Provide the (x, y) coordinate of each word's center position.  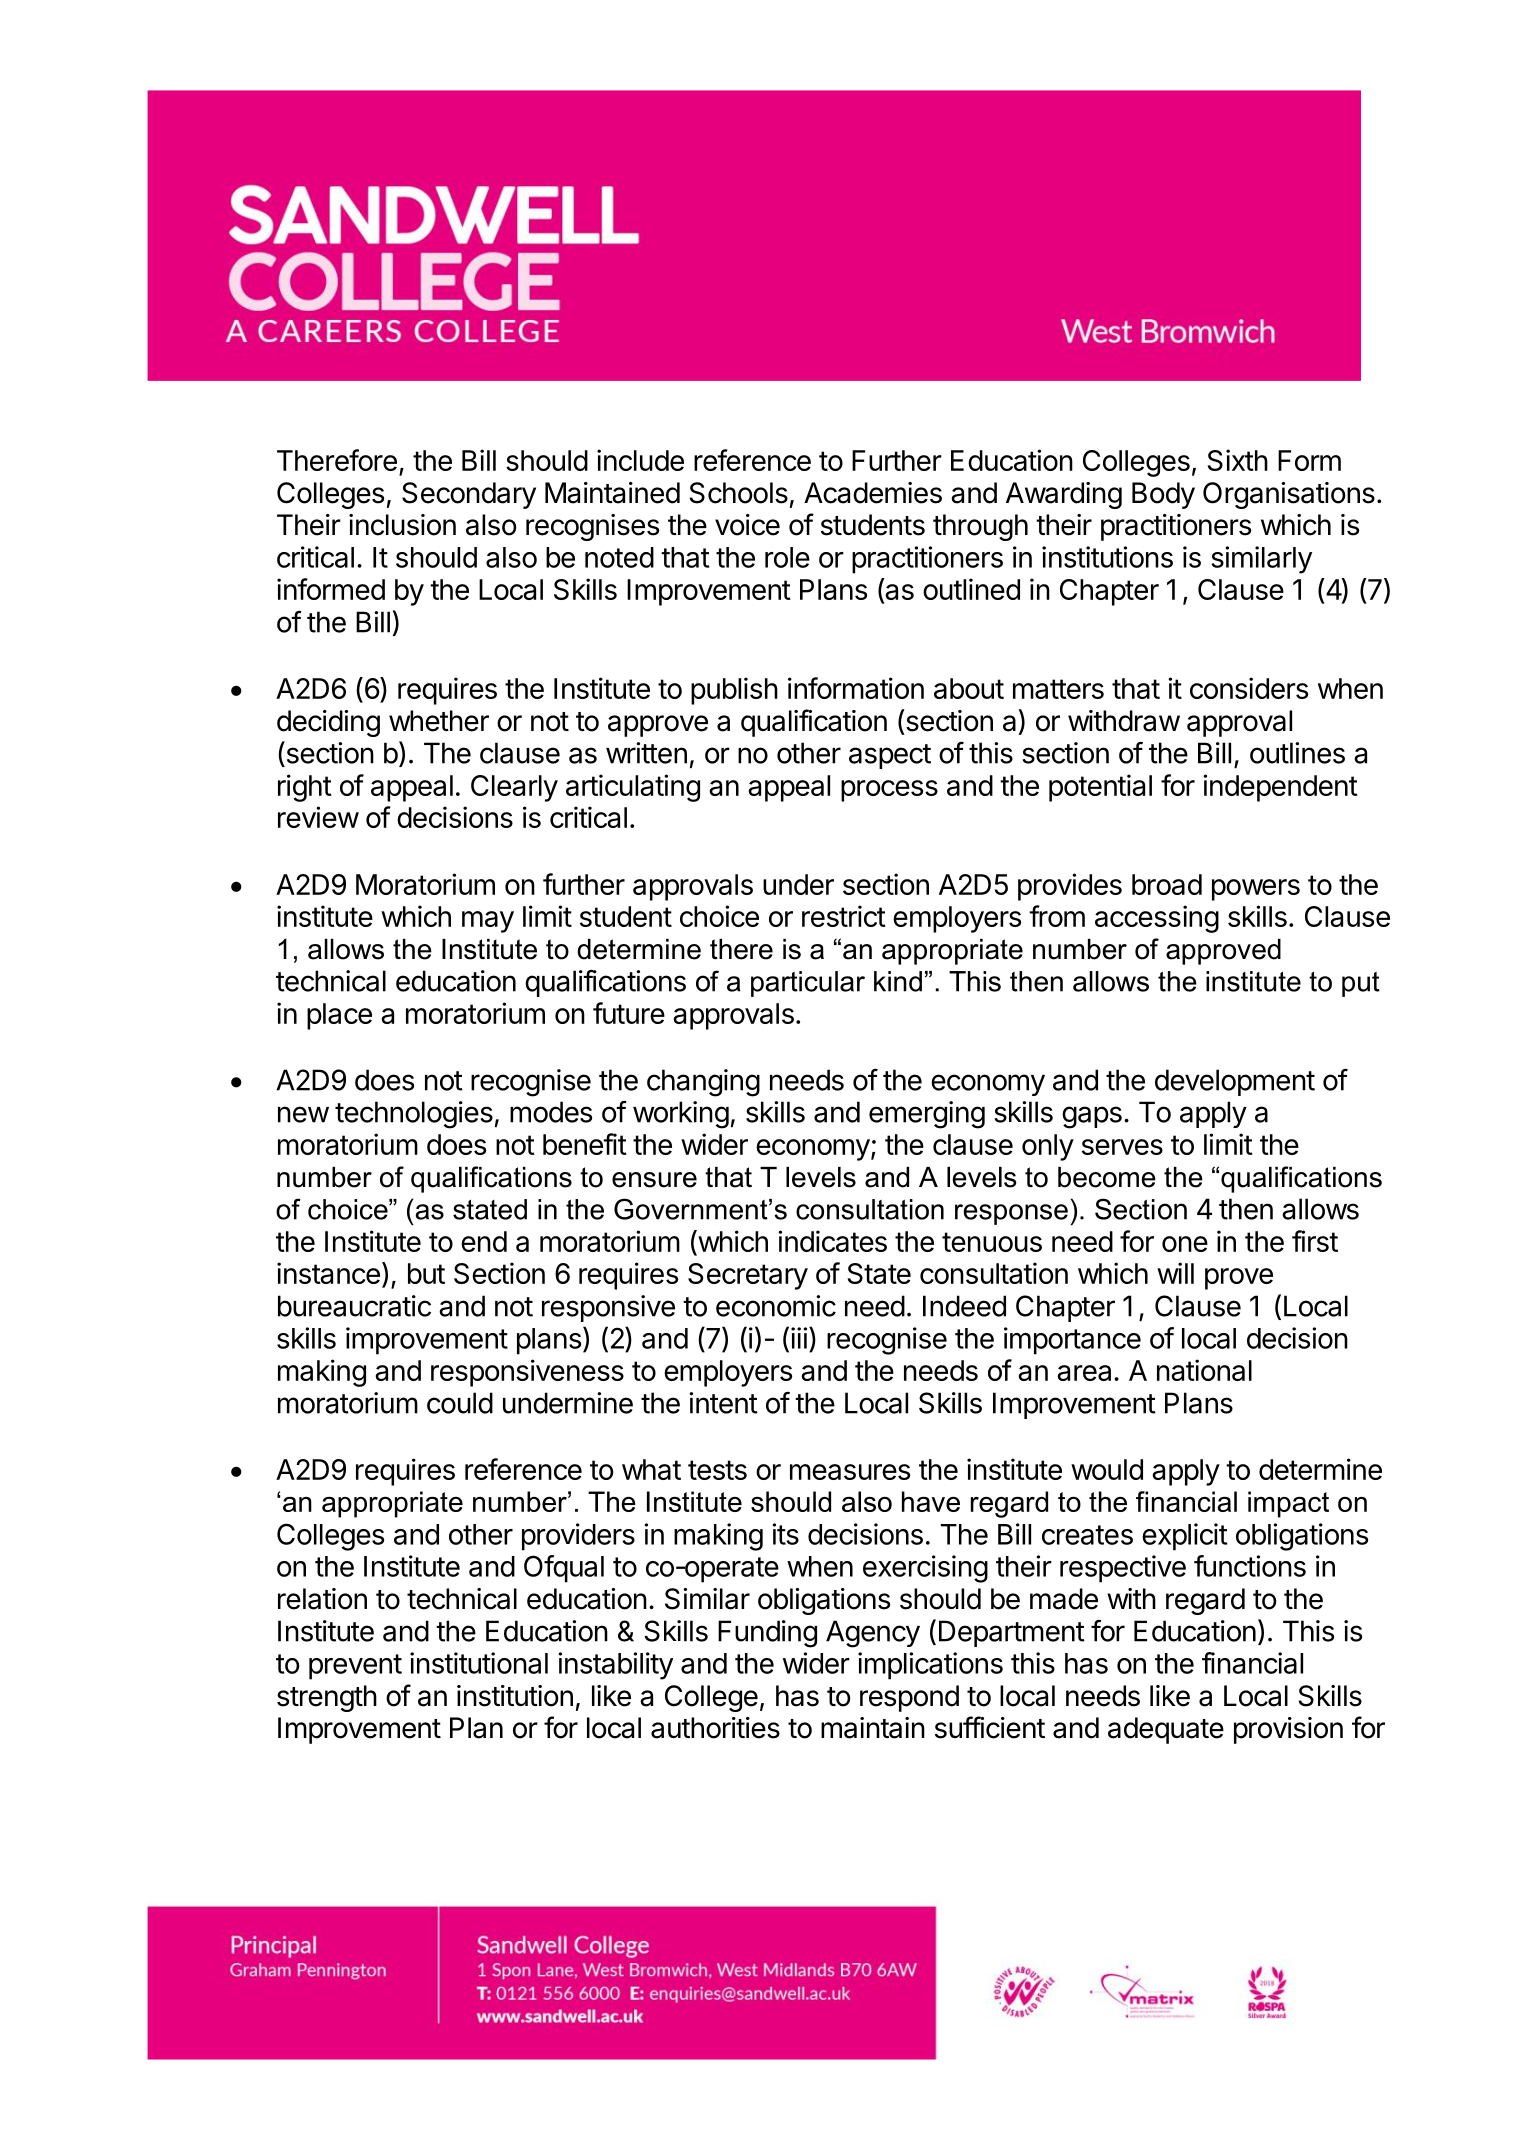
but (426, 1273)
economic (776, 1306)
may (488, 922)
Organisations (1289, 495)
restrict (844, 916)
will (1175, 1273)
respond (909, 1698)
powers (1256, 890)
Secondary (469, 495)
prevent (355, 1667)
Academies (873, 493)
